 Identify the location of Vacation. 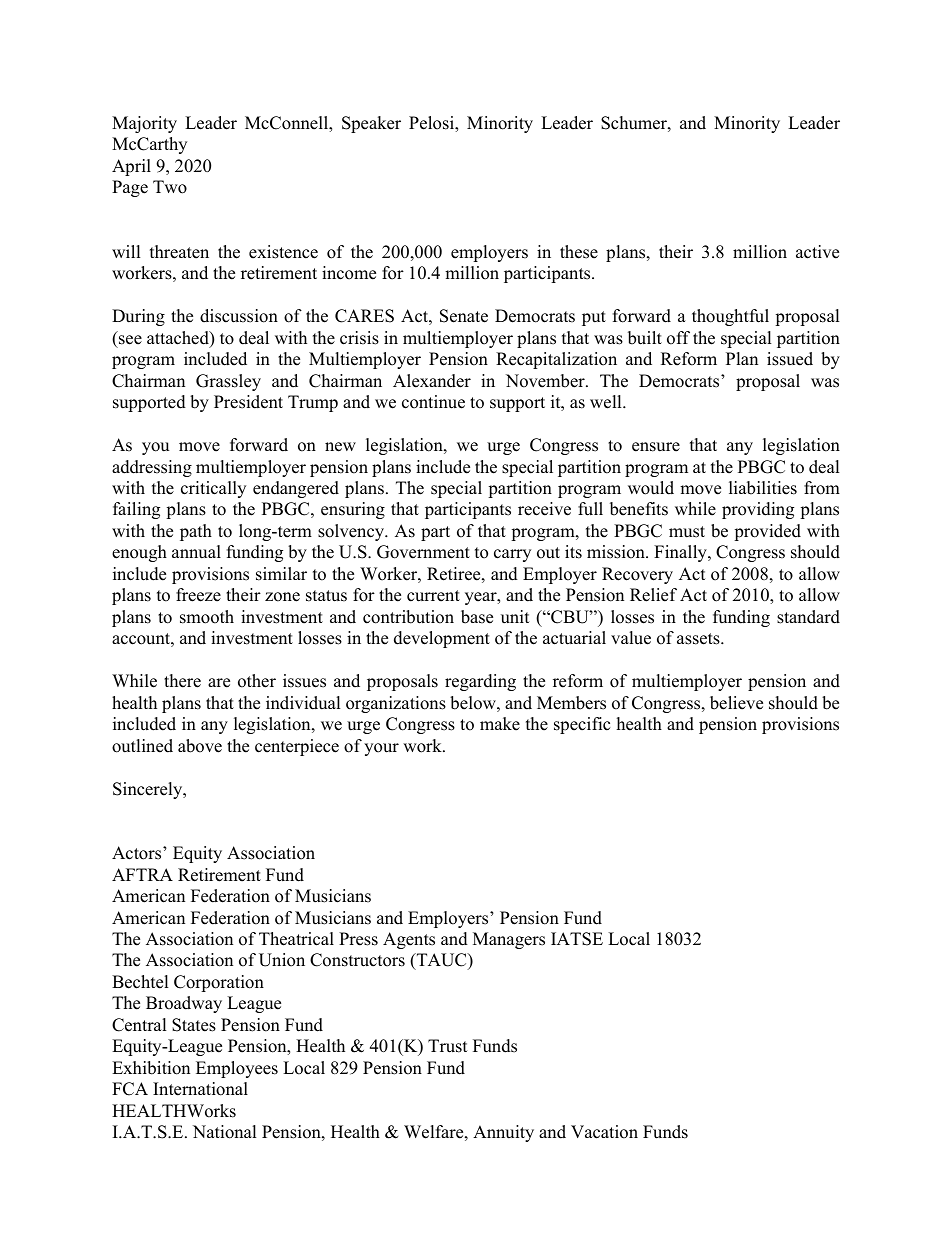
(604, 1132).
